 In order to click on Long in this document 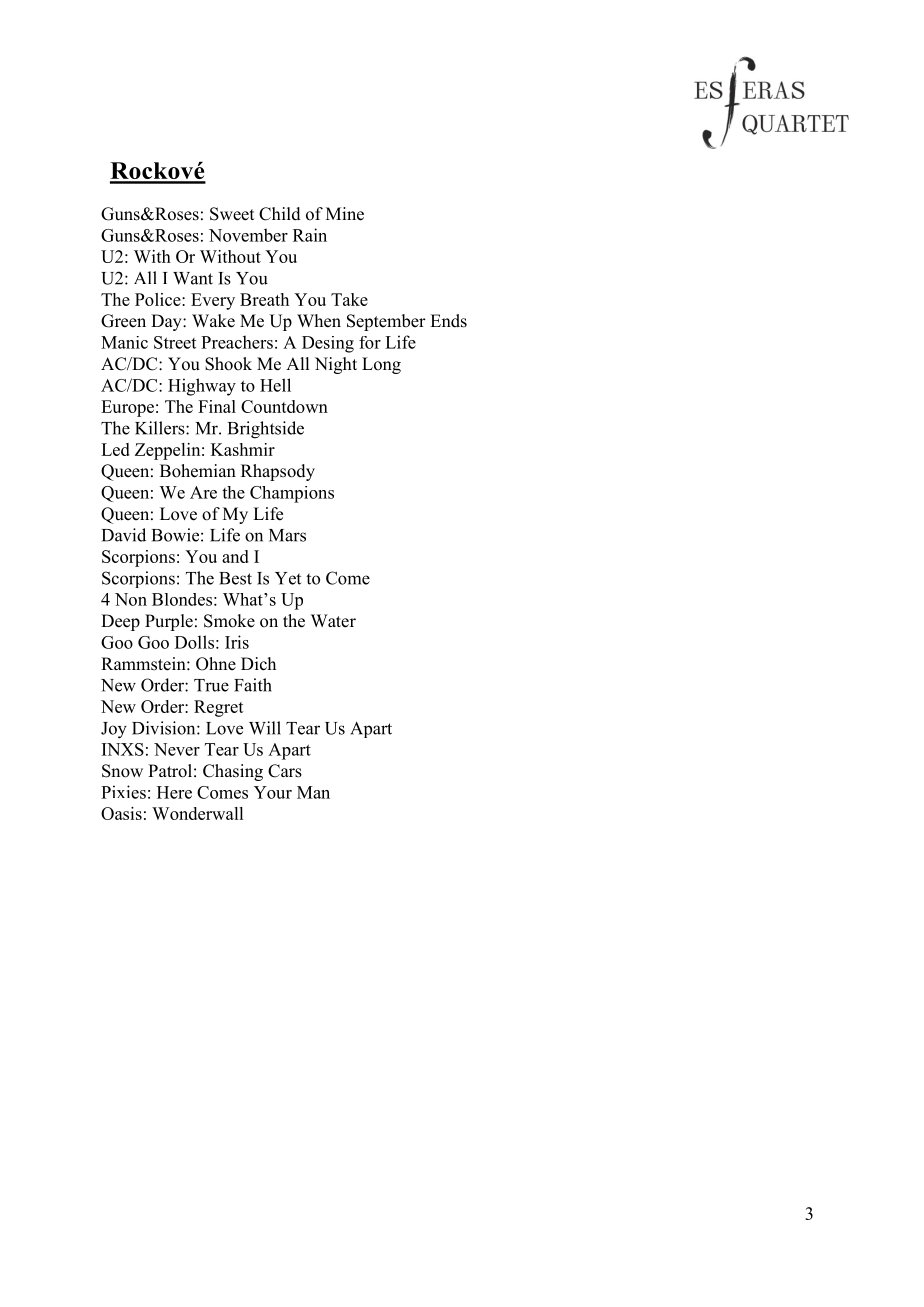, I will do `click(381, 365)`.
